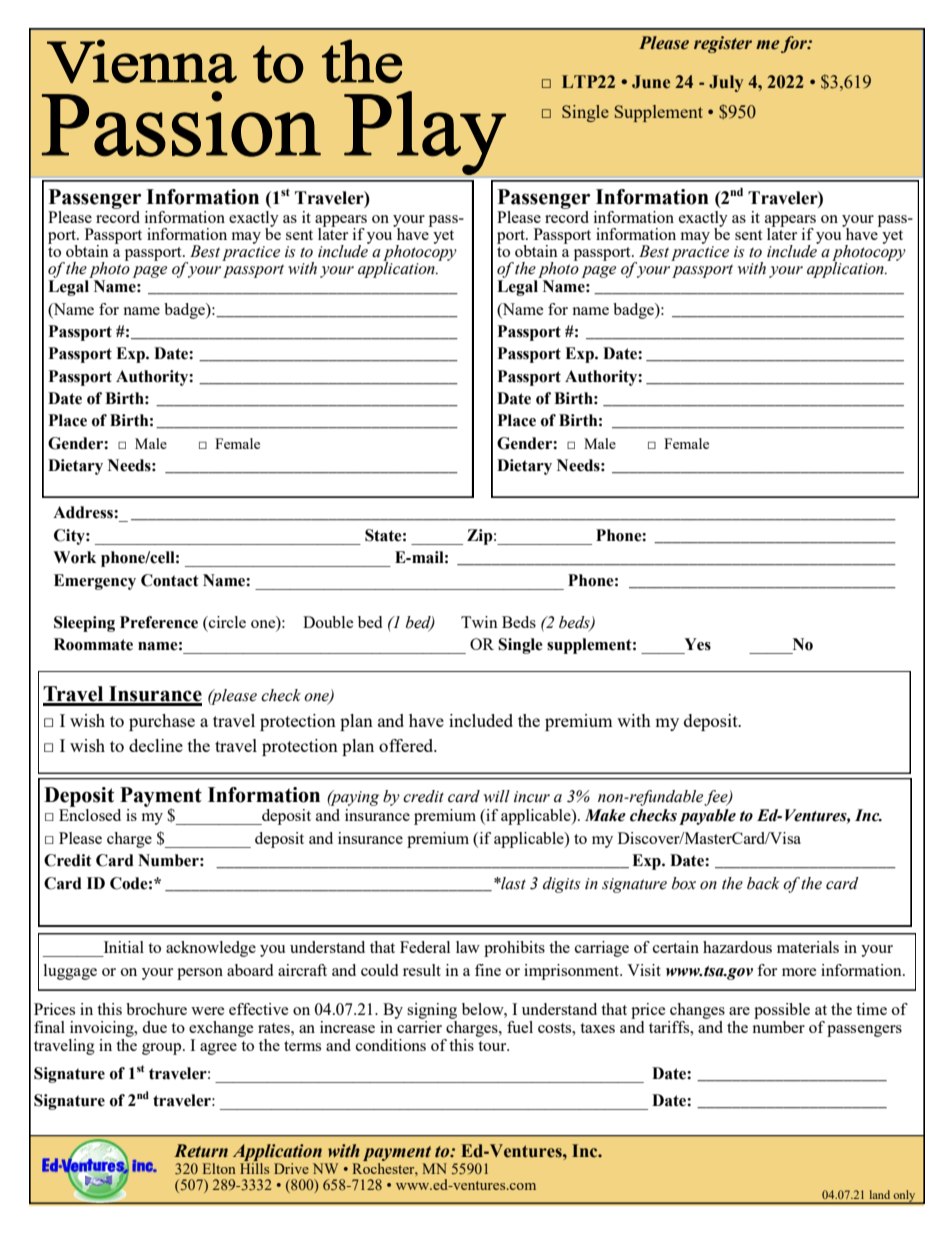  I want to click on July, so click(726, 83).
